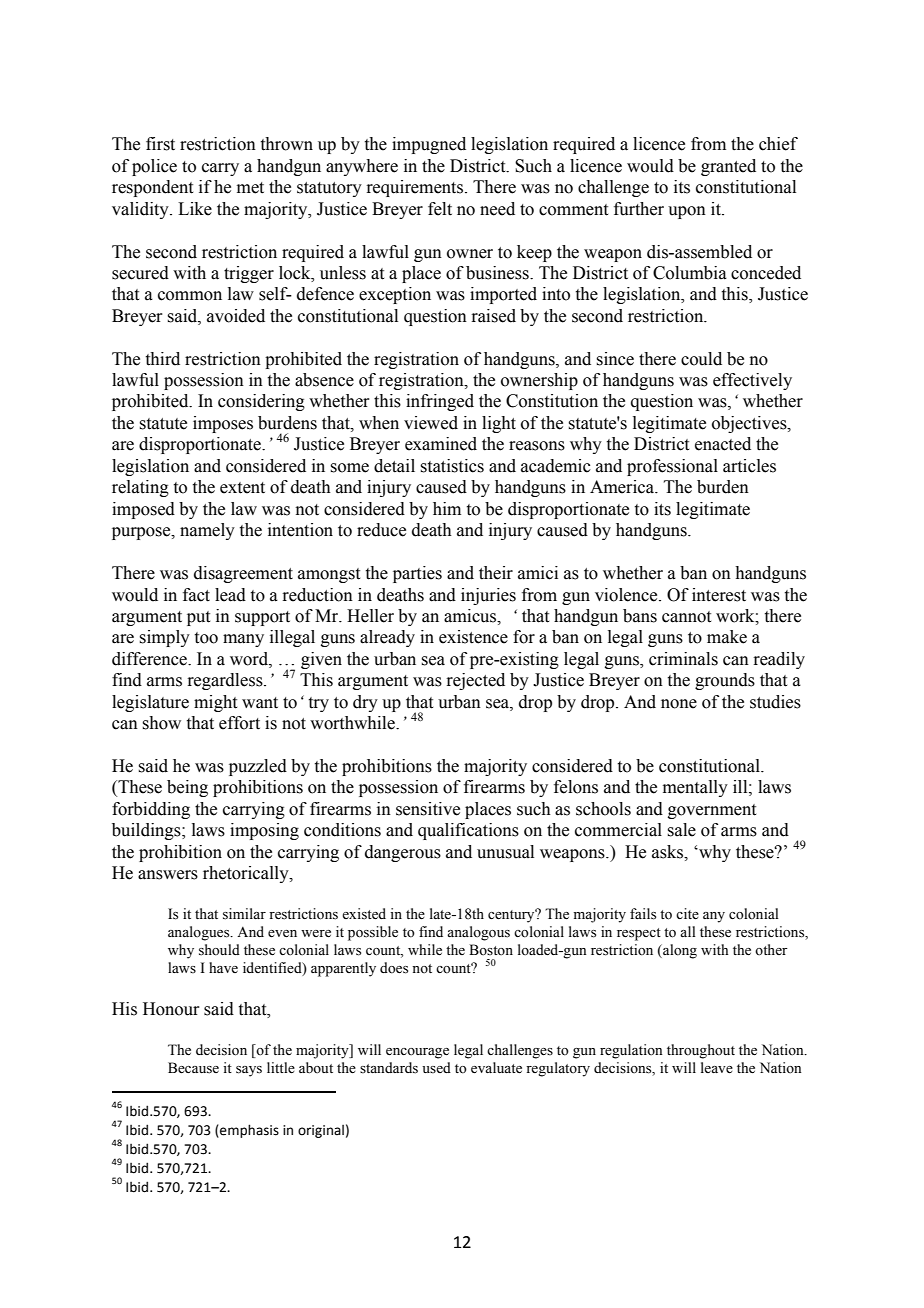 The height and width of the page is (1308, 924). What do you see at coordinates (429, 145) in the page?
I see `impugned` at bounding box center [429, 145].
